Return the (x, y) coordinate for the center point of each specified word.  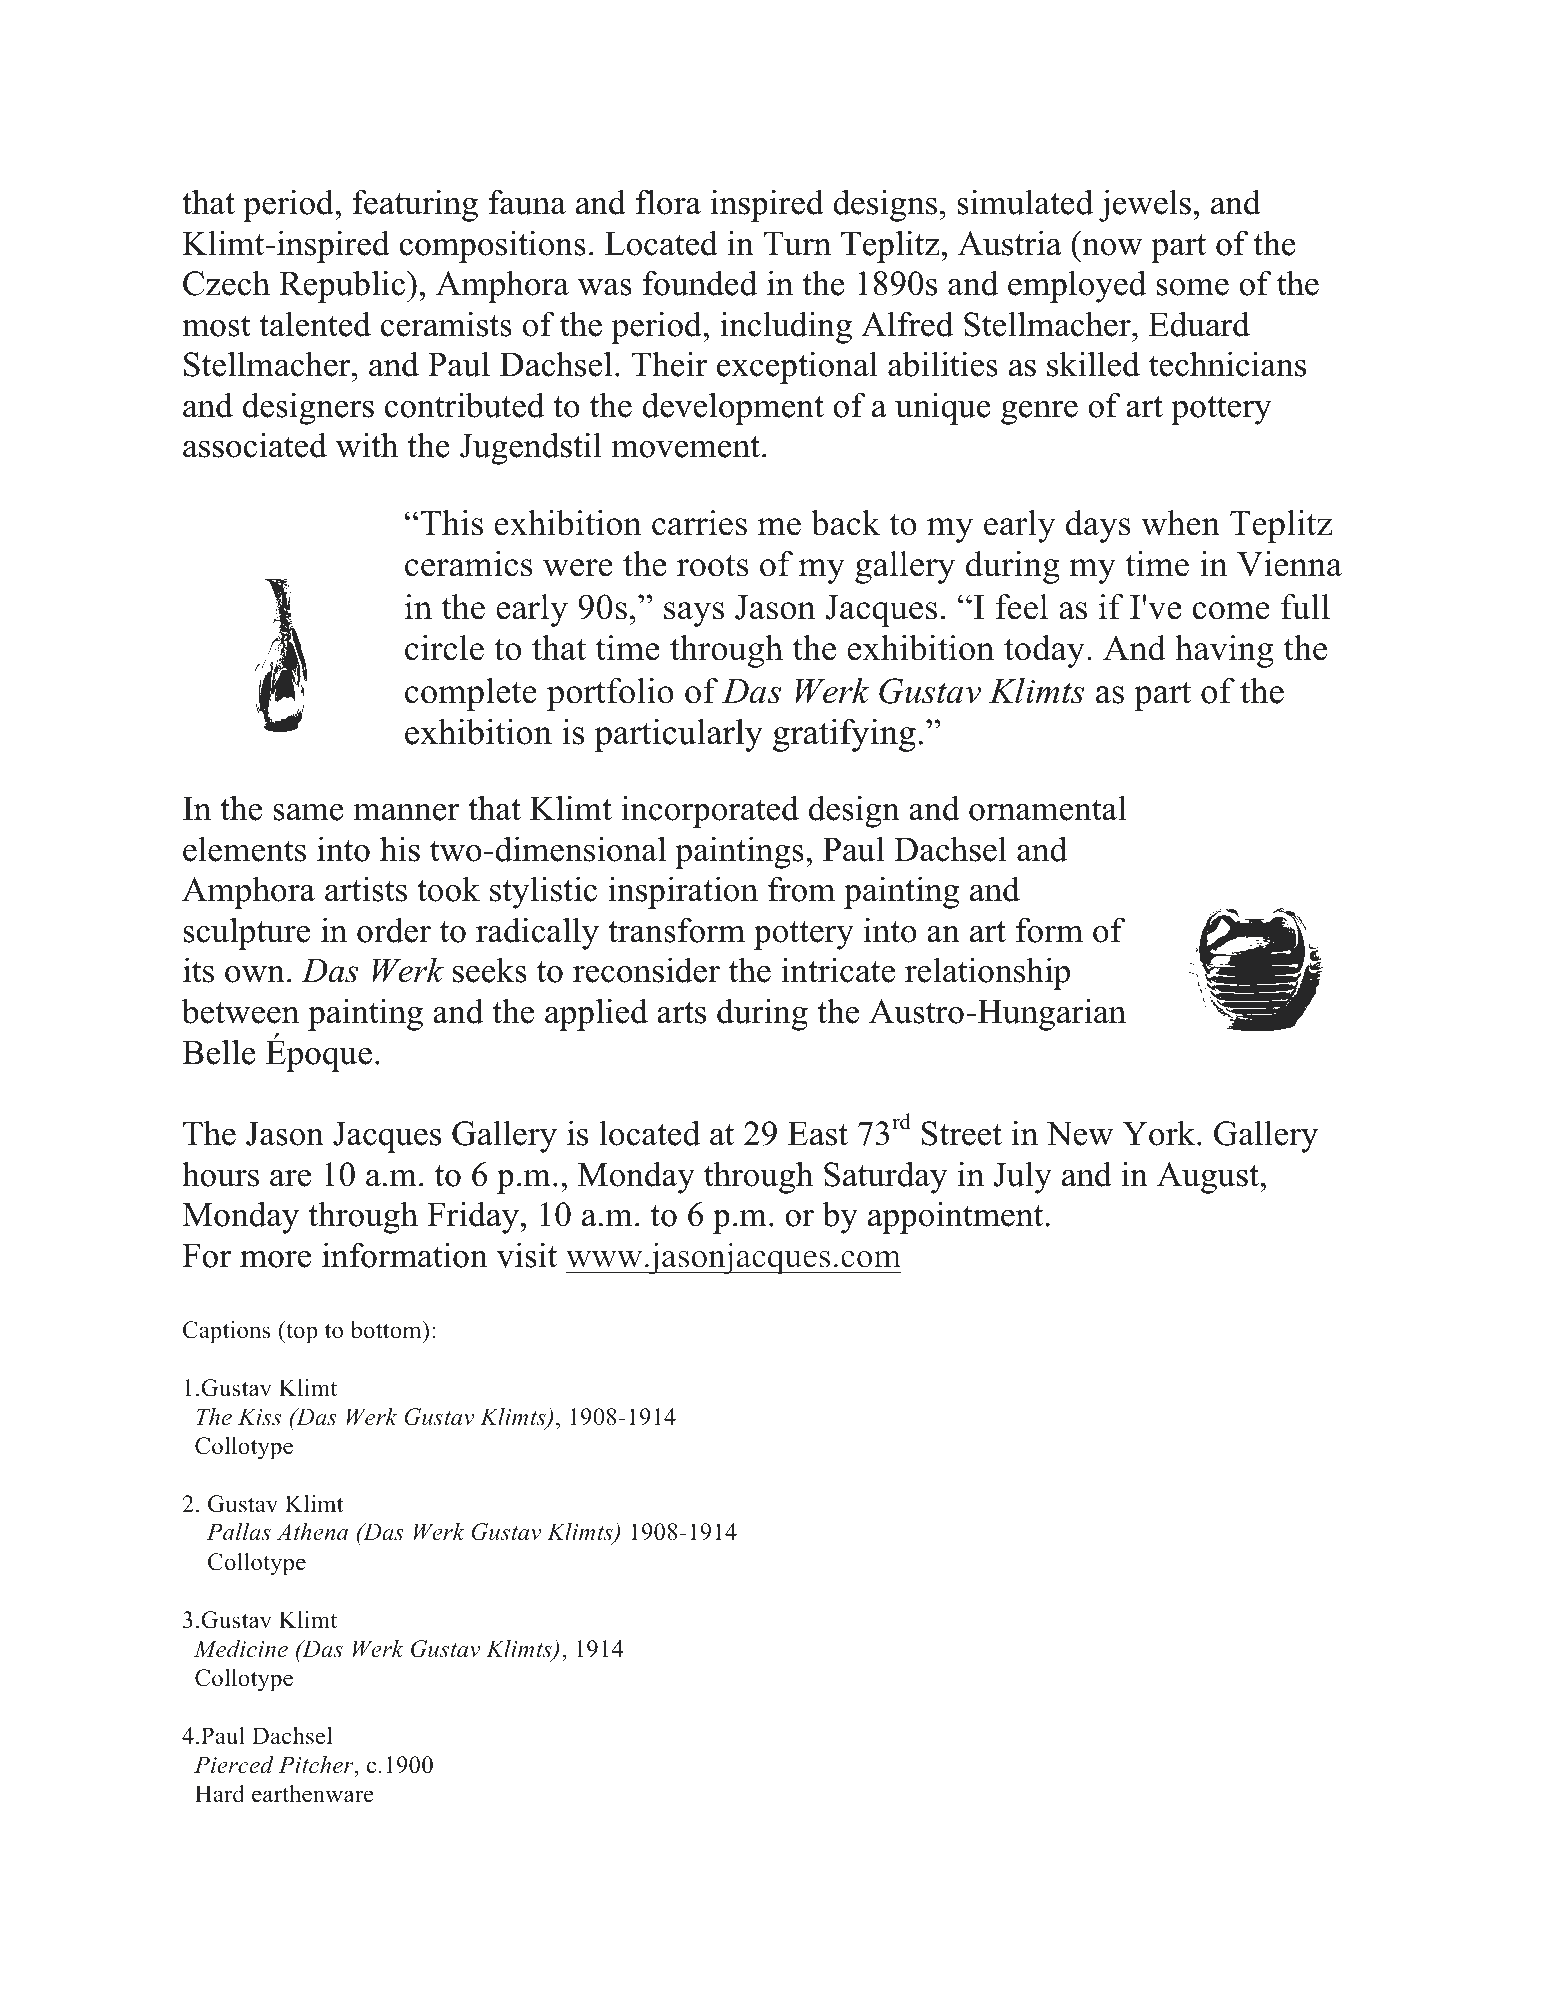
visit (527, 1255)
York (1160, 1133)
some (1192, 287)
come (1231, 611)
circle (444, 648)
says (694, 614)
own (255, 974)
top (301, 1332)
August (1209, 1178)
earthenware (313, 1794)
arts (681, 1013)
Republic (343, 286)
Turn (797, 243)
